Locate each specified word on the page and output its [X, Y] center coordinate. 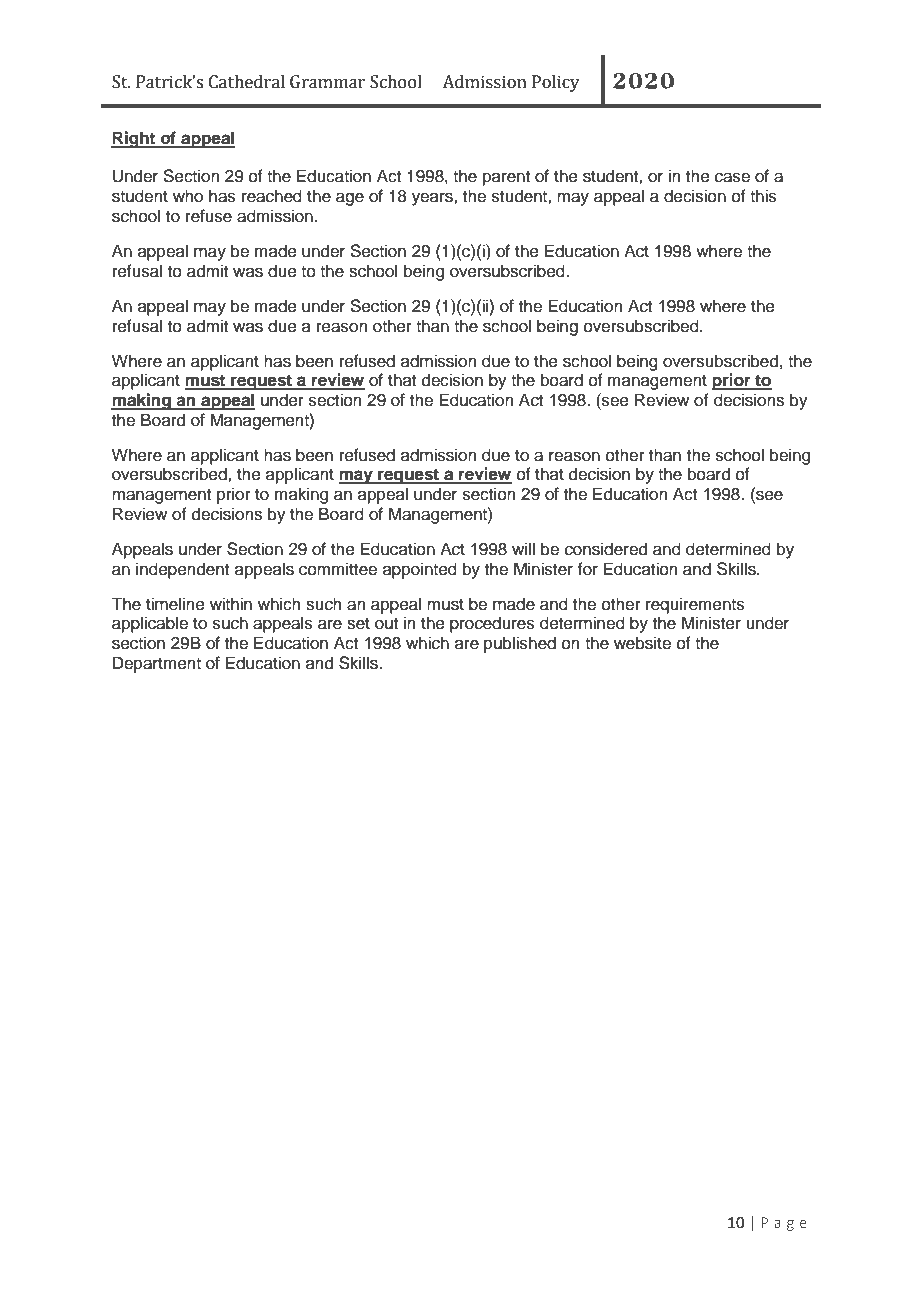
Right [134, 139]
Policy [556, 83]
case [732, 177]
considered [606, 549]
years [433, 199]
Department [157, 664]
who [188, 196]
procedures [492, 624]
